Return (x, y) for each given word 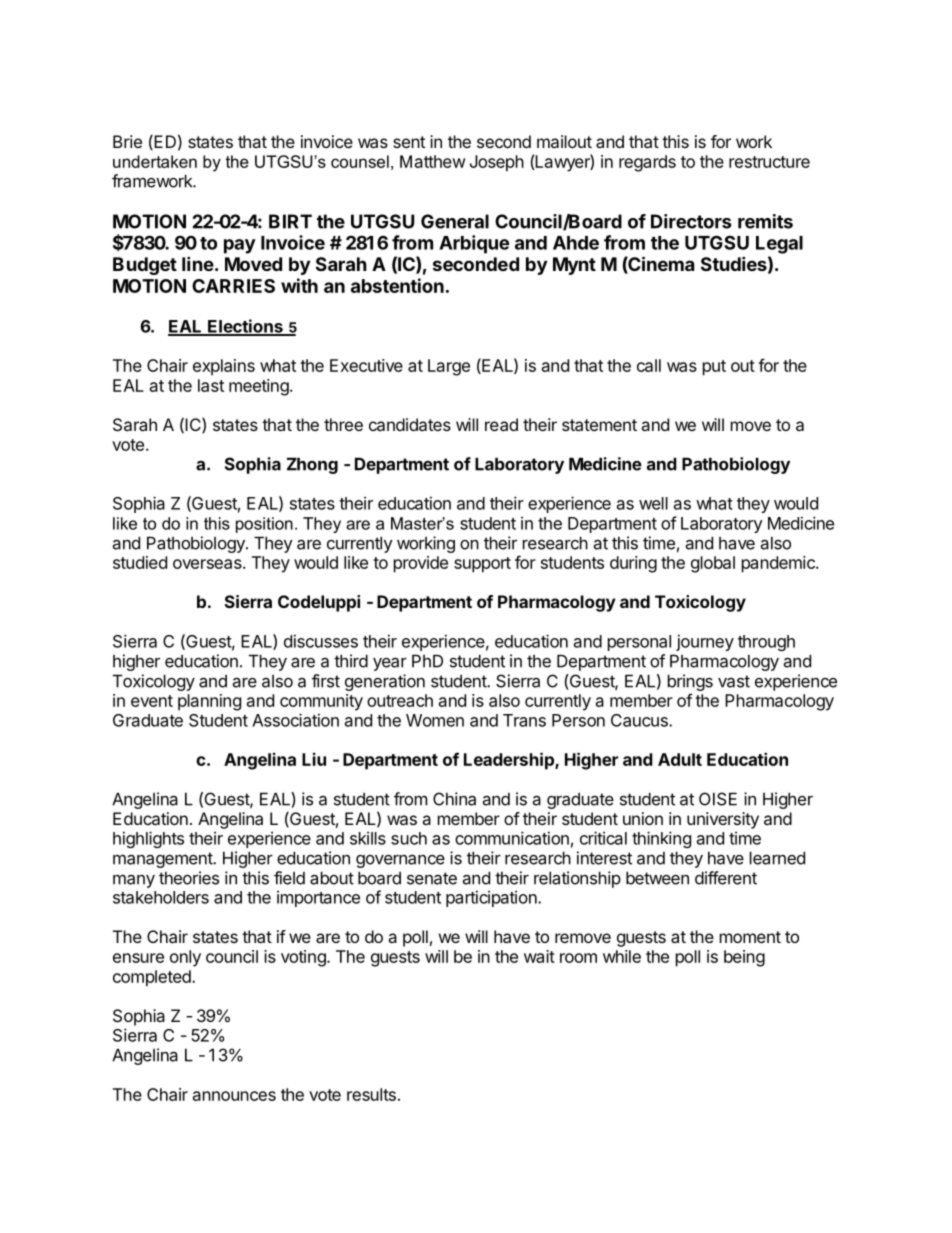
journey (705, 642)
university (723, 820)
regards (647, 163)
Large (449, 367)
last (211, 385)
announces (234, 1096)
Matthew (433, 161)
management (163, 860)
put (714, 368)
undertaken (155, 161)
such (409, 838)
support (482, 565)
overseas (208, 564)
